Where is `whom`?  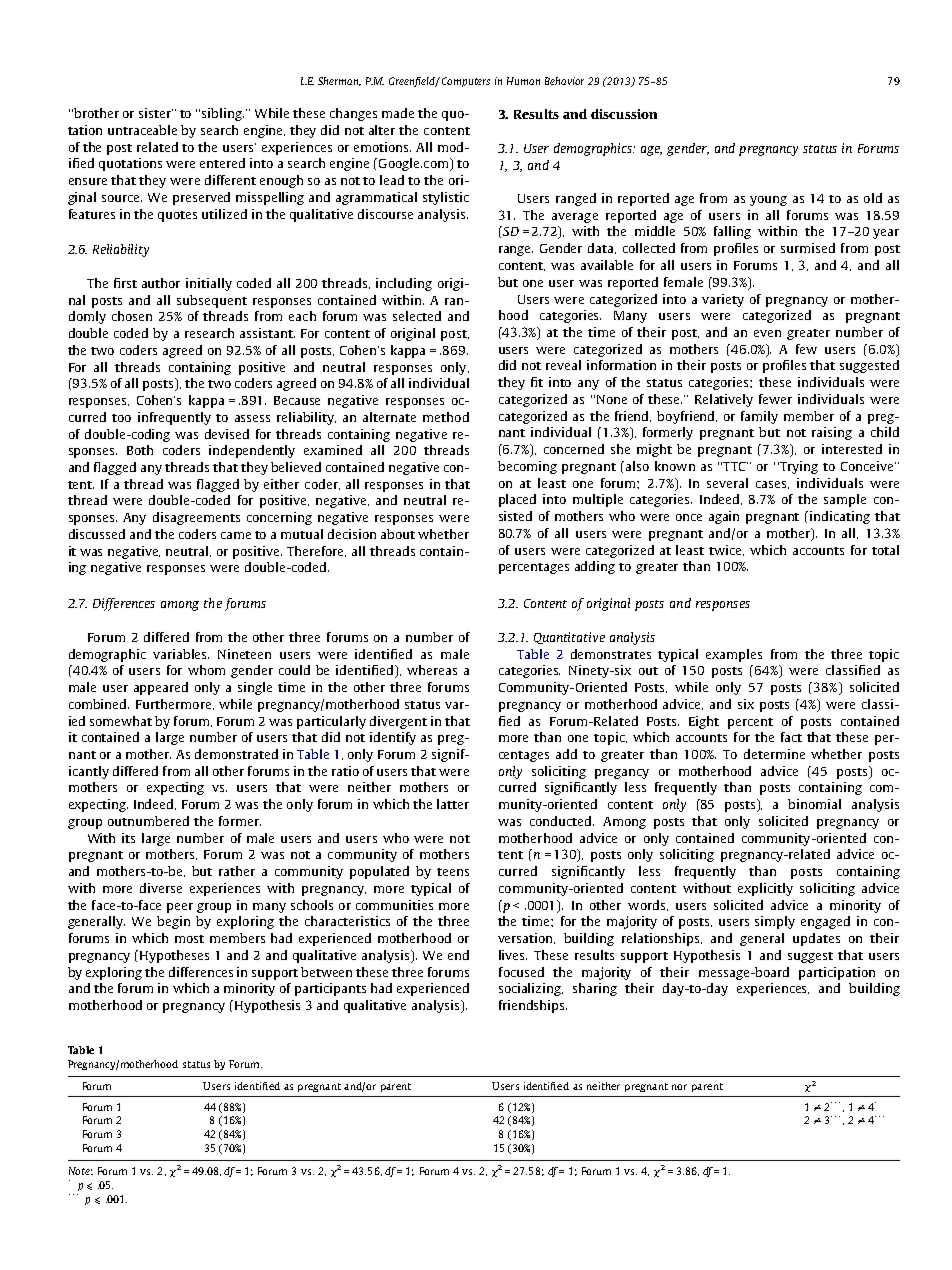
whom is located at coordinates (206, 670).
